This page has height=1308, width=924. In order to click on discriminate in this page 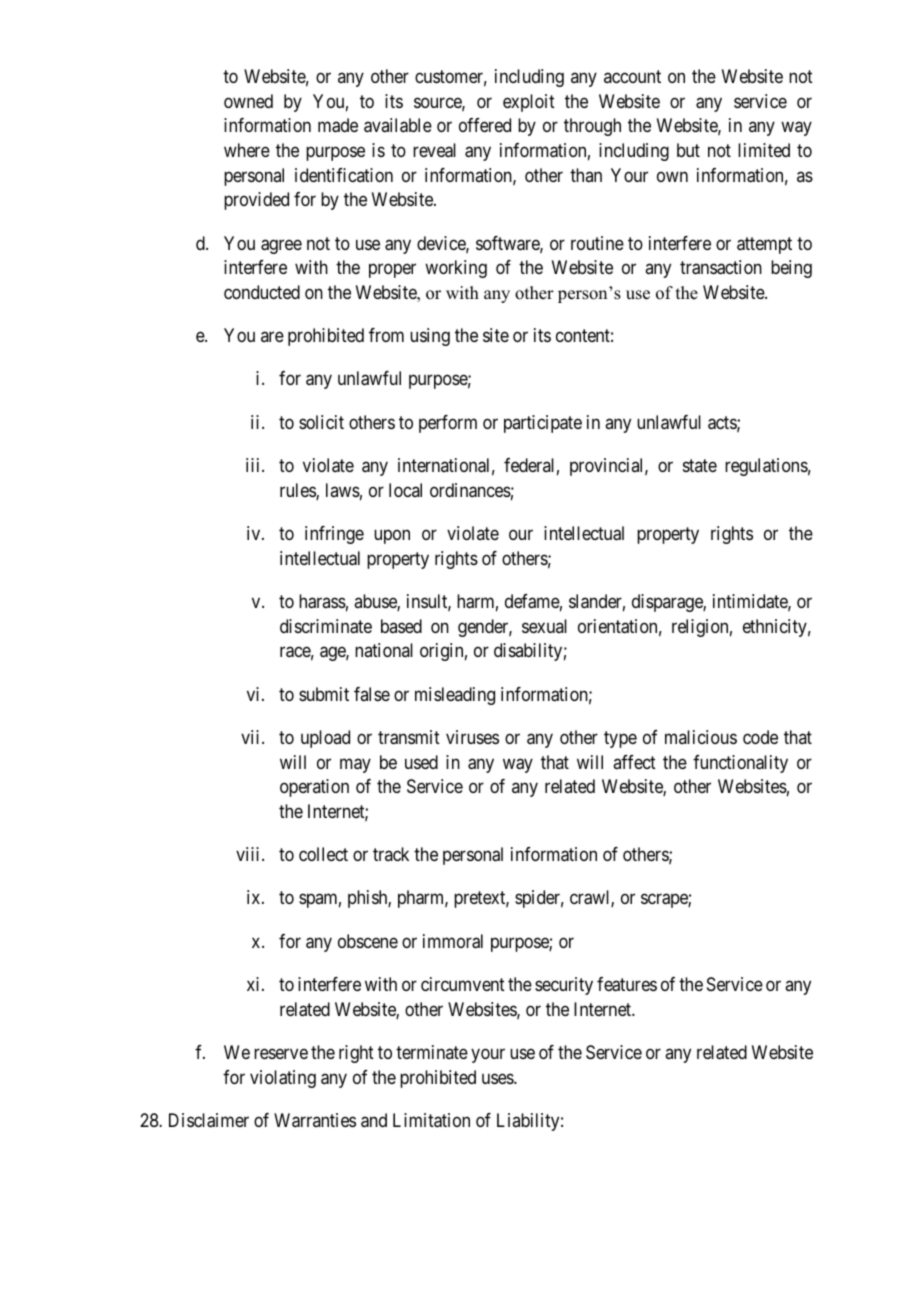, I will do `click(326, 626)`.
